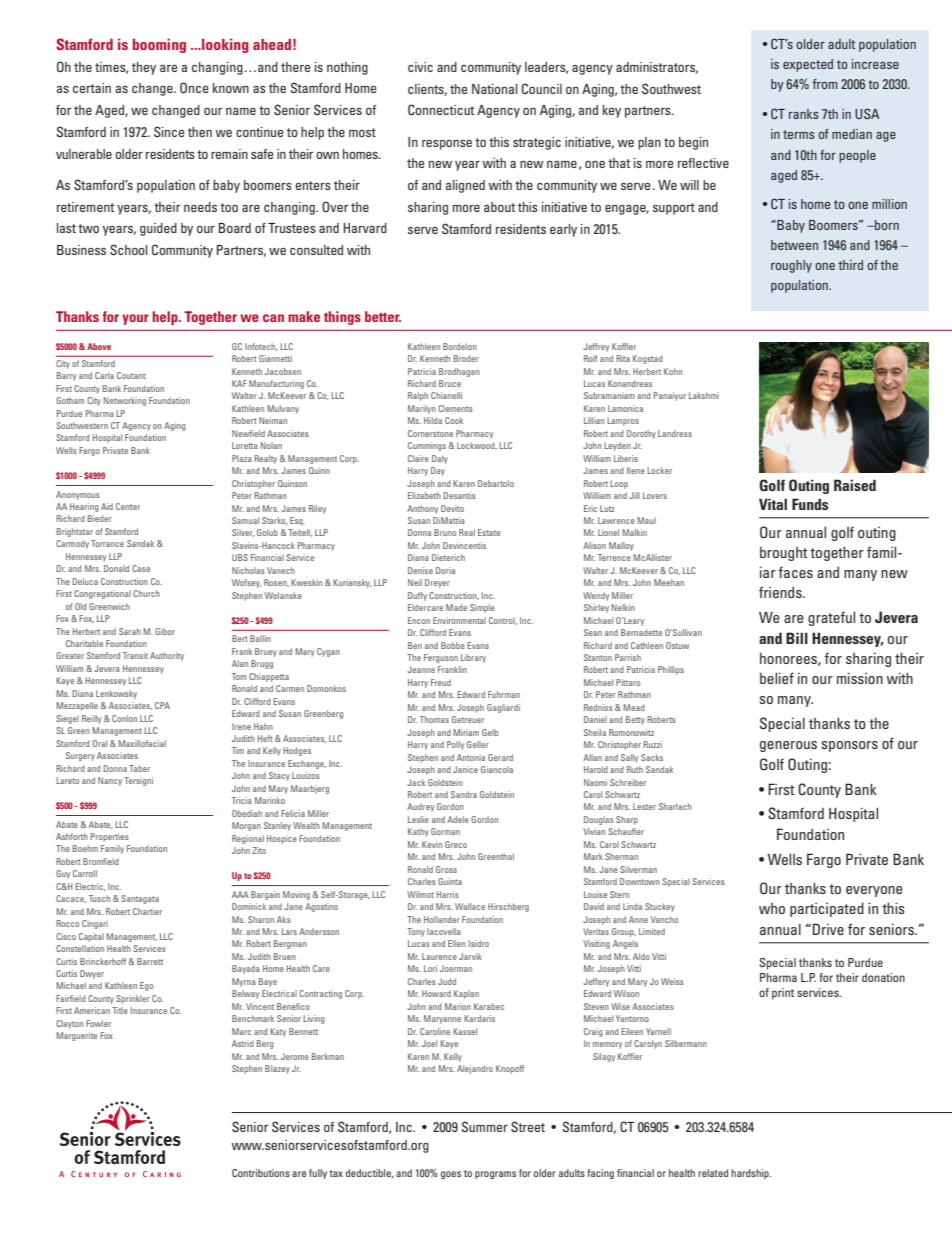  What do you see at coordinates (261, 1173) in the screenshot?
I see `Contributions` at bounding box center [261, 1173].
